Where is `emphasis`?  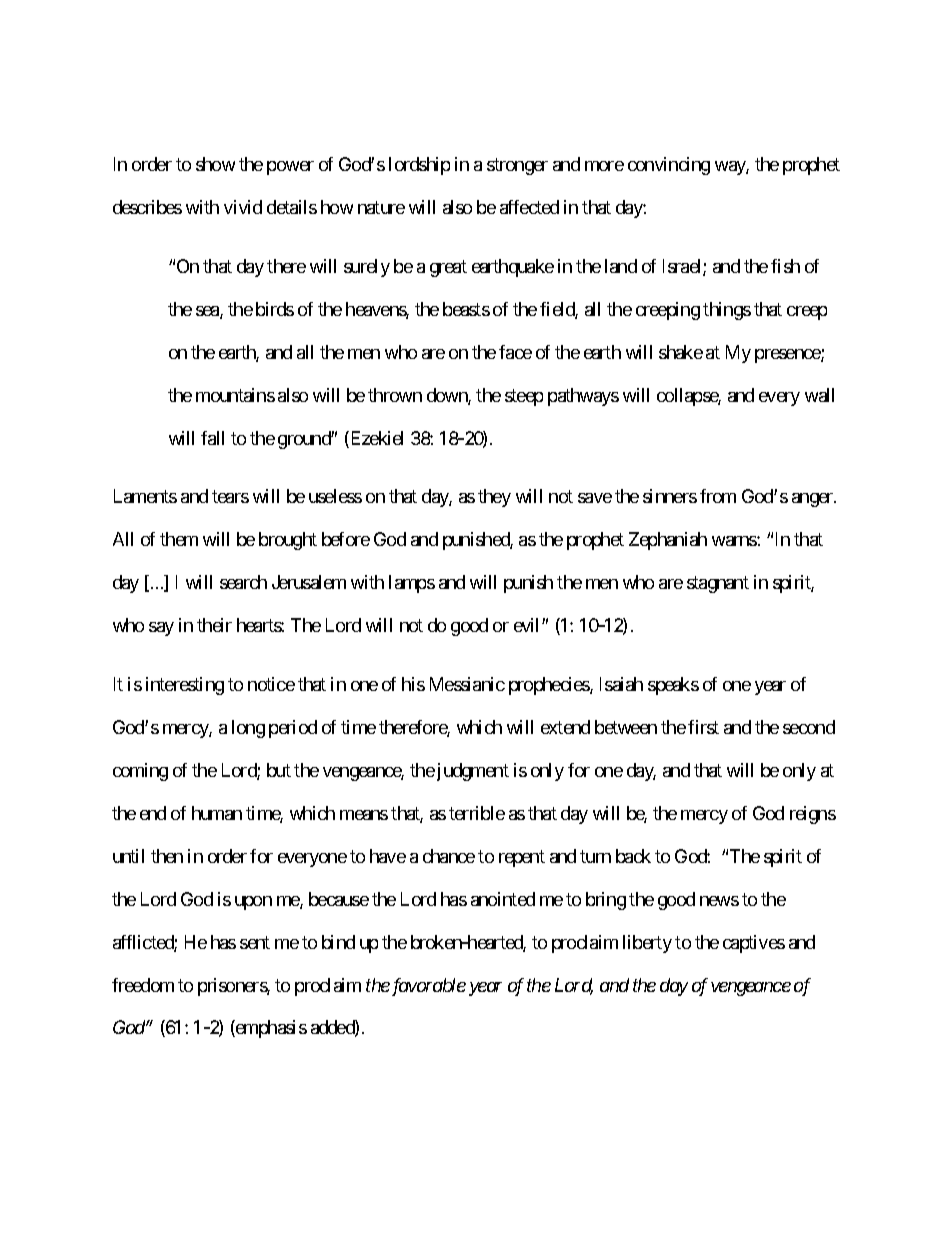
emphasis is located at coordinates (270, 1029).
